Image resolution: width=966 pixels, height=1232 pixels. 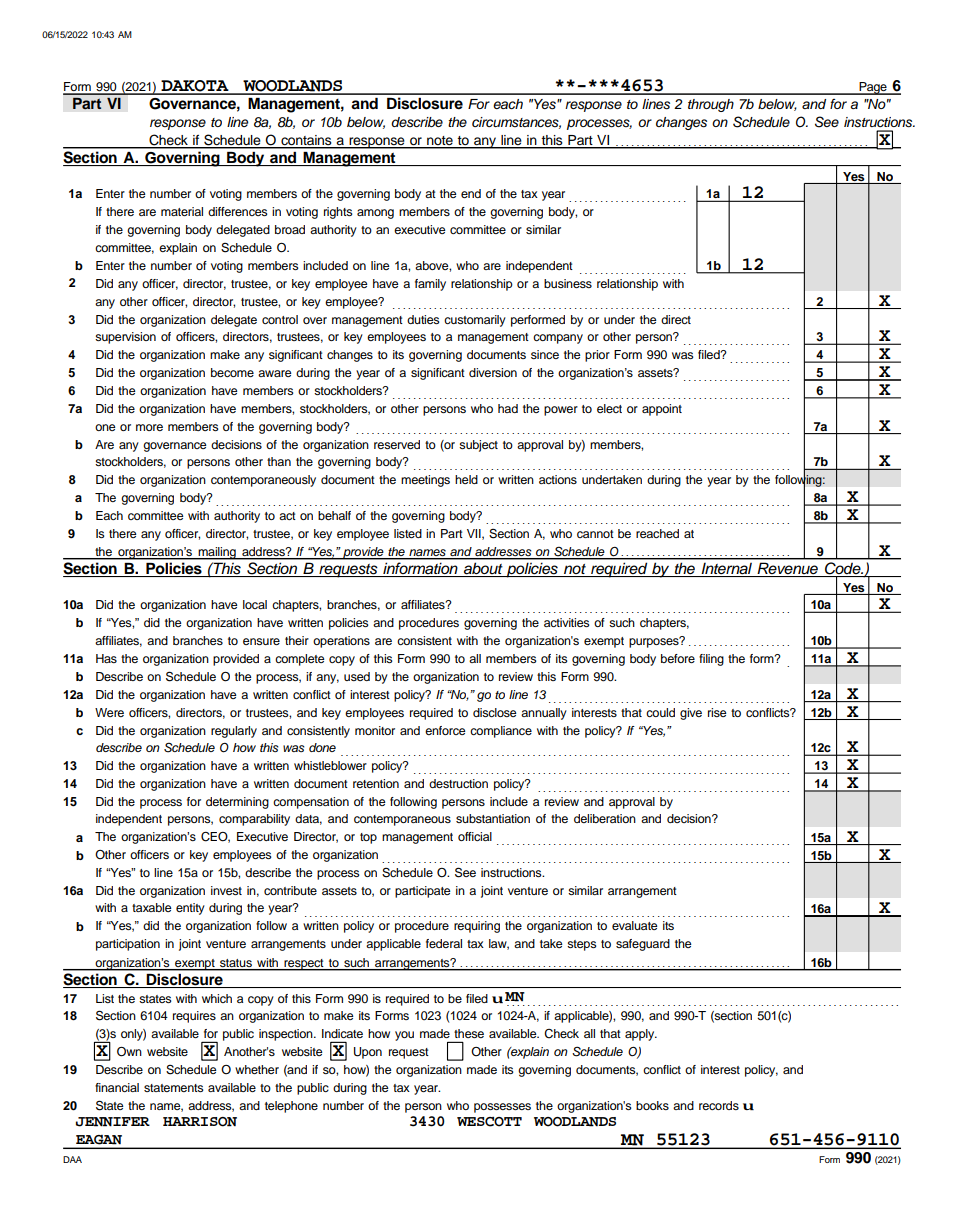 I want to click on contains, so click(x=306, y=141).
